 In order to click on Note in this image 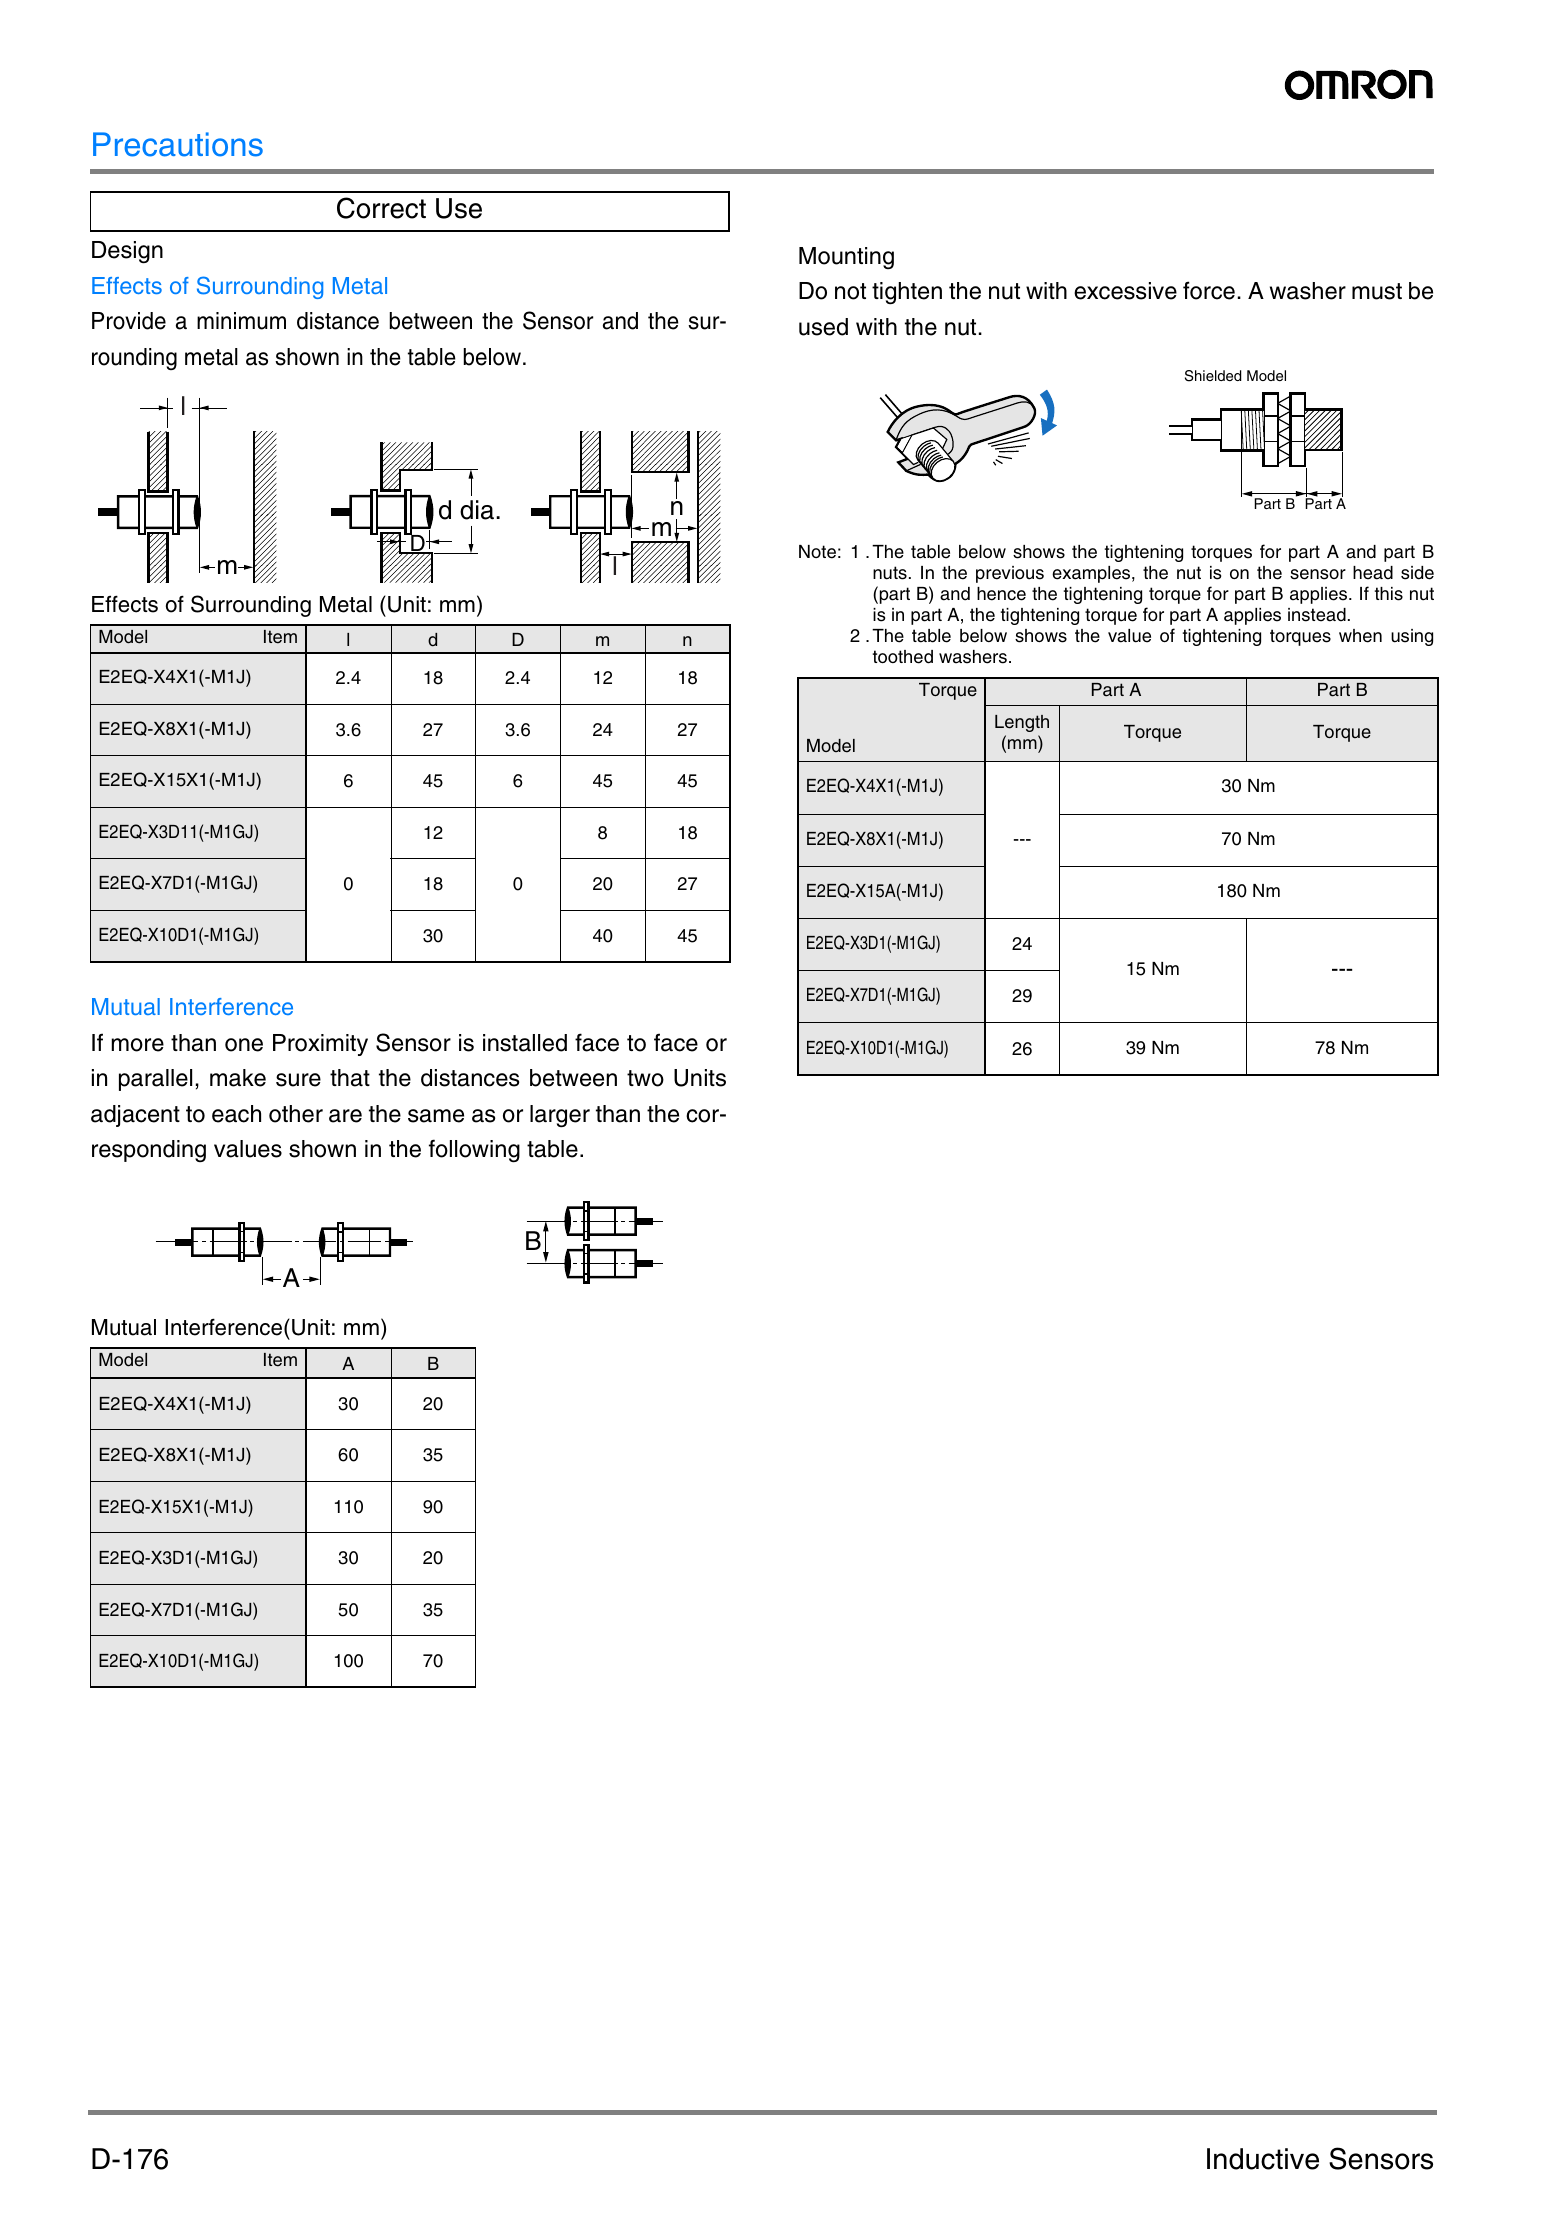, I will do `click(817, 552)`.
